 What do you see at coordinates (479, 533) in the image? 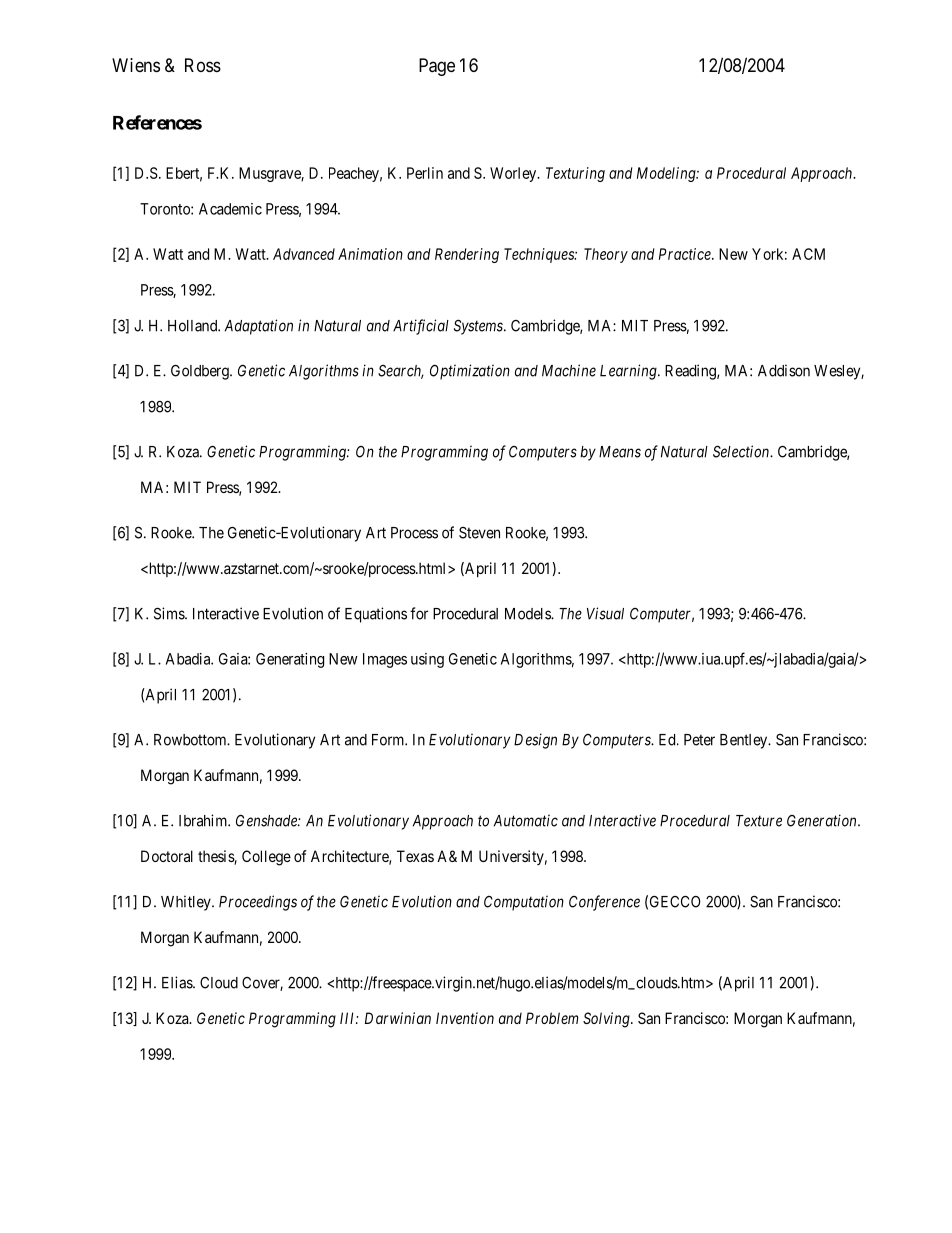
I see `Steven` at bounding box center [479, 533].
